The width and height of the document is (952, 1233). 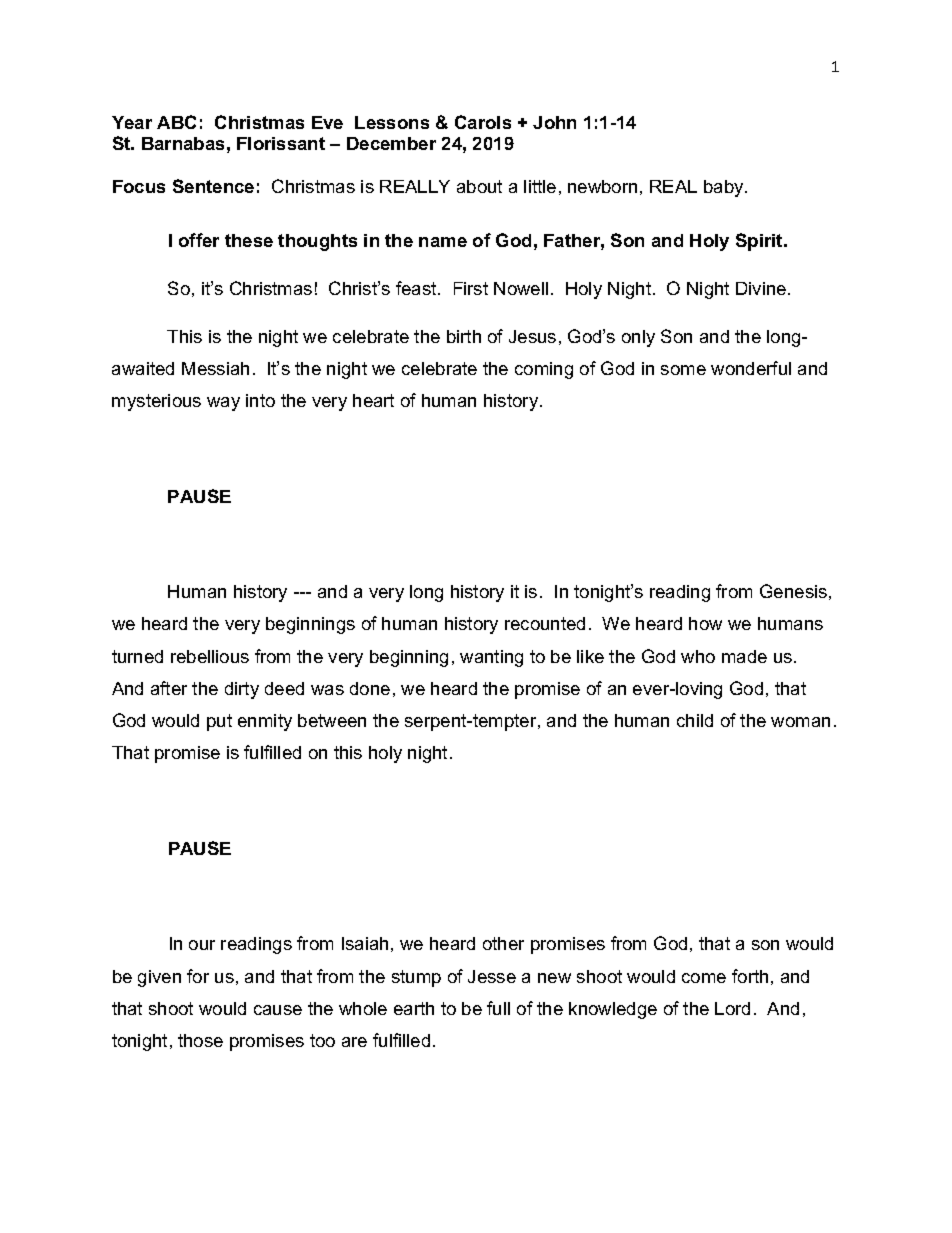 I want to click on recounted, so click(x=545, y=623).
